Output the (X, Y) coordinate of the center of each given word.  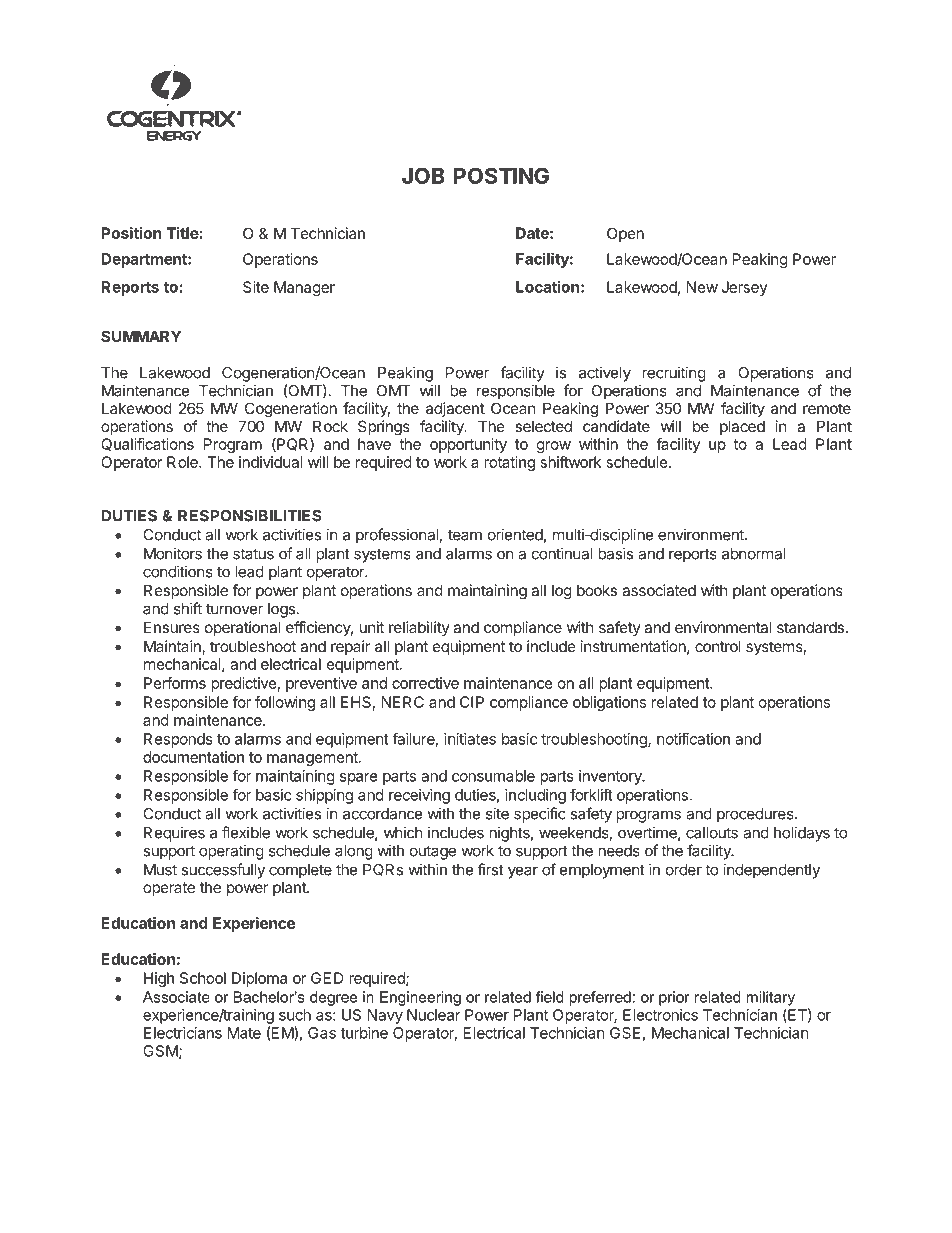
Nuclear (434, 1015)
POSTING (501, 175)
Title (183, 233)
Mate (244, 1033)
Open (625, 234)
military (770, 998)
